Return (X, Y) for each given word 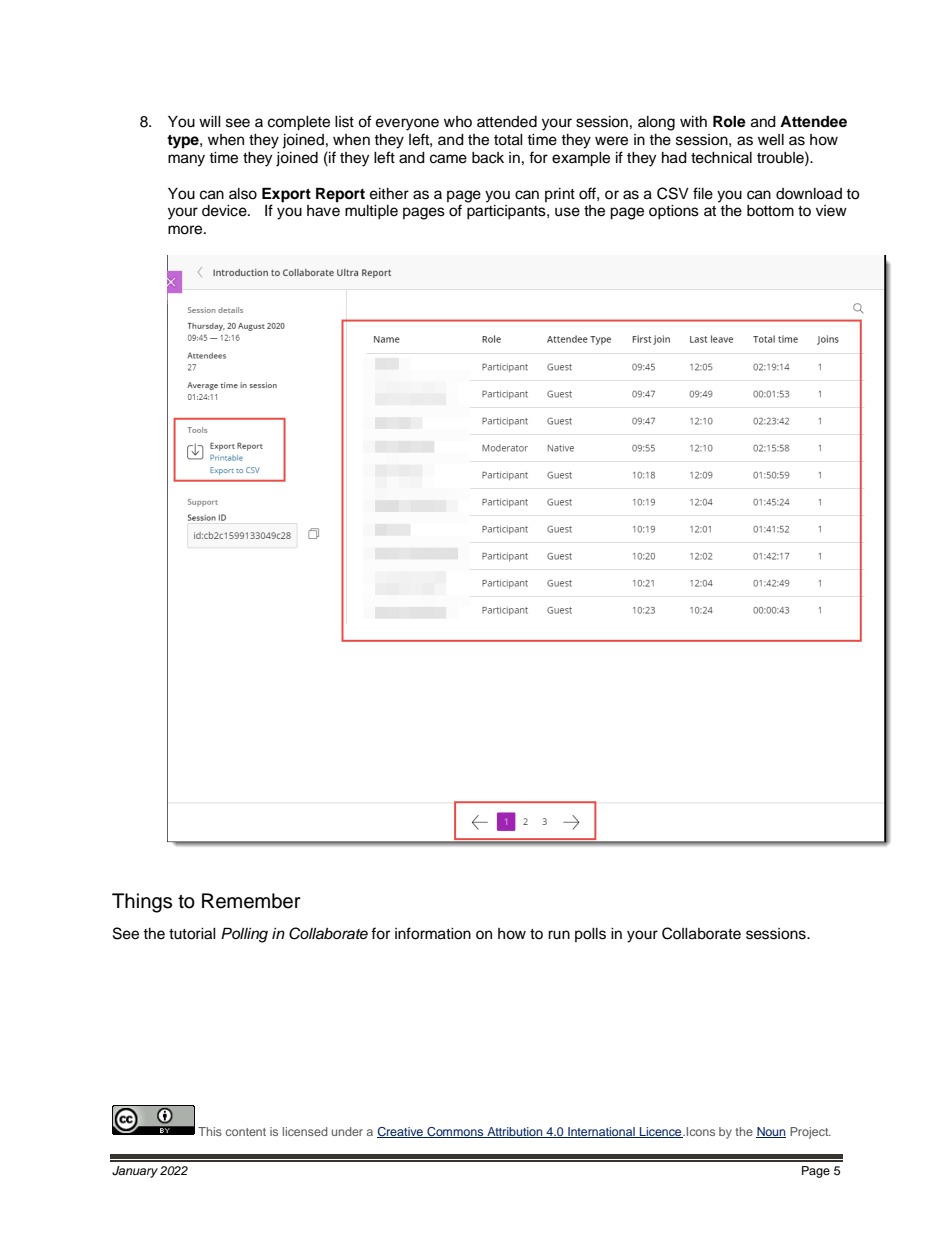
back (488, 158)
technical (721, 158)
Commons (455, 1132)
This (210, 1131)
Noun (771, 1132)
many (186, 160)
